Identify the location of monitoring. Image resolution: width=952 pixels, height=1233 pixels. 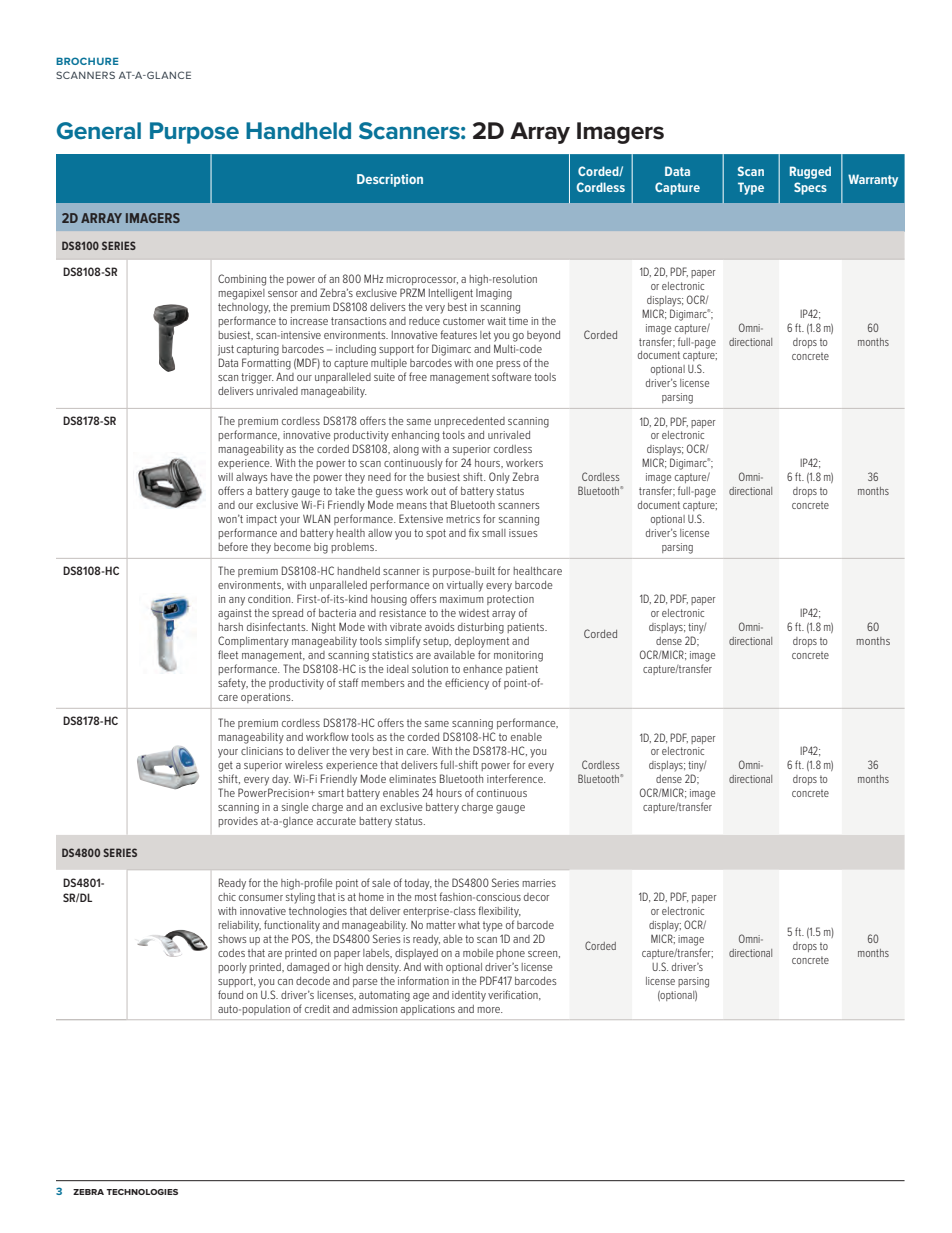
(518, 656).
